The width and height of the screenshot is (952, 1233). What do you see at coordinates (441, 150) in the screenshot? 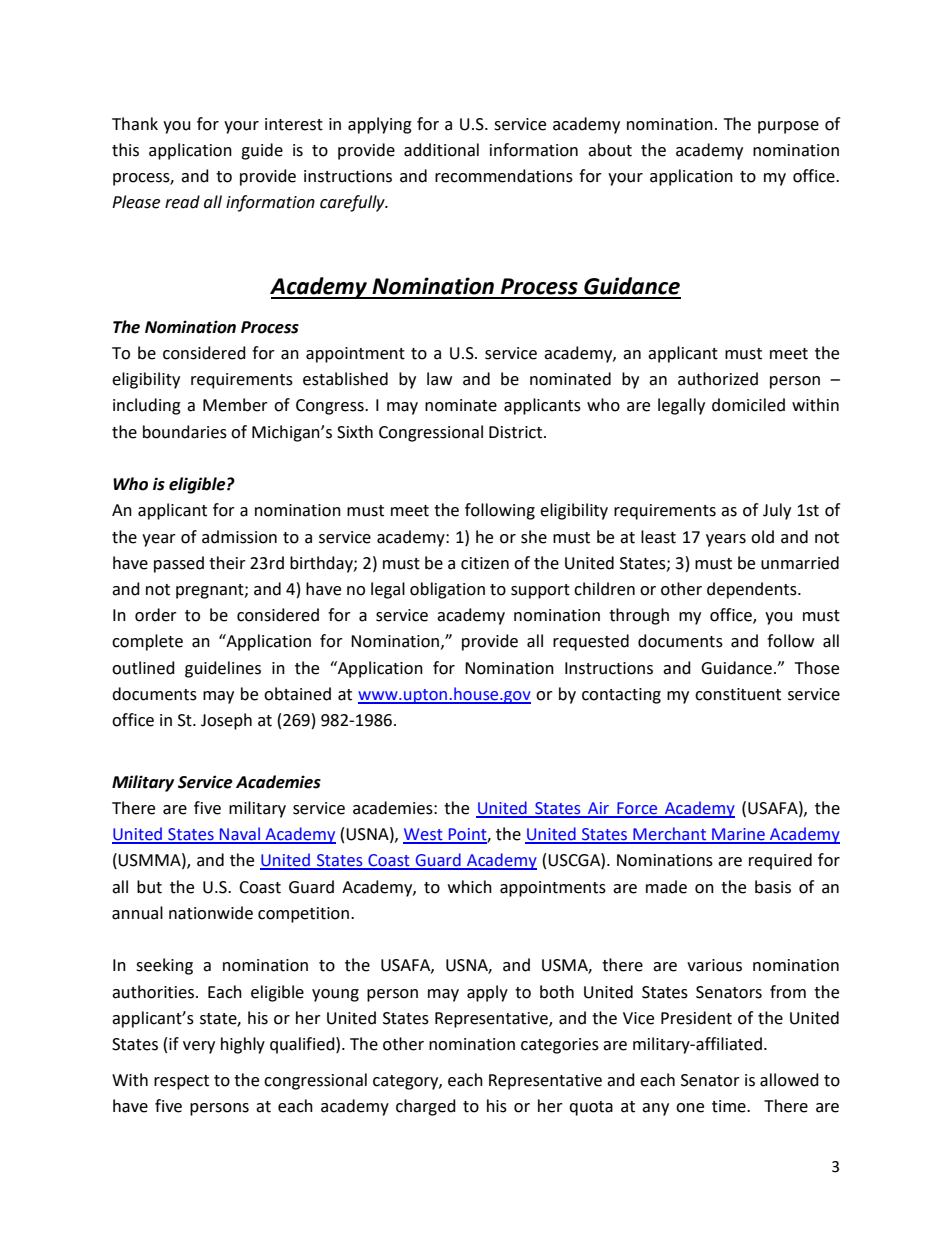
I see `additional` at bounding box center [441, 150].
